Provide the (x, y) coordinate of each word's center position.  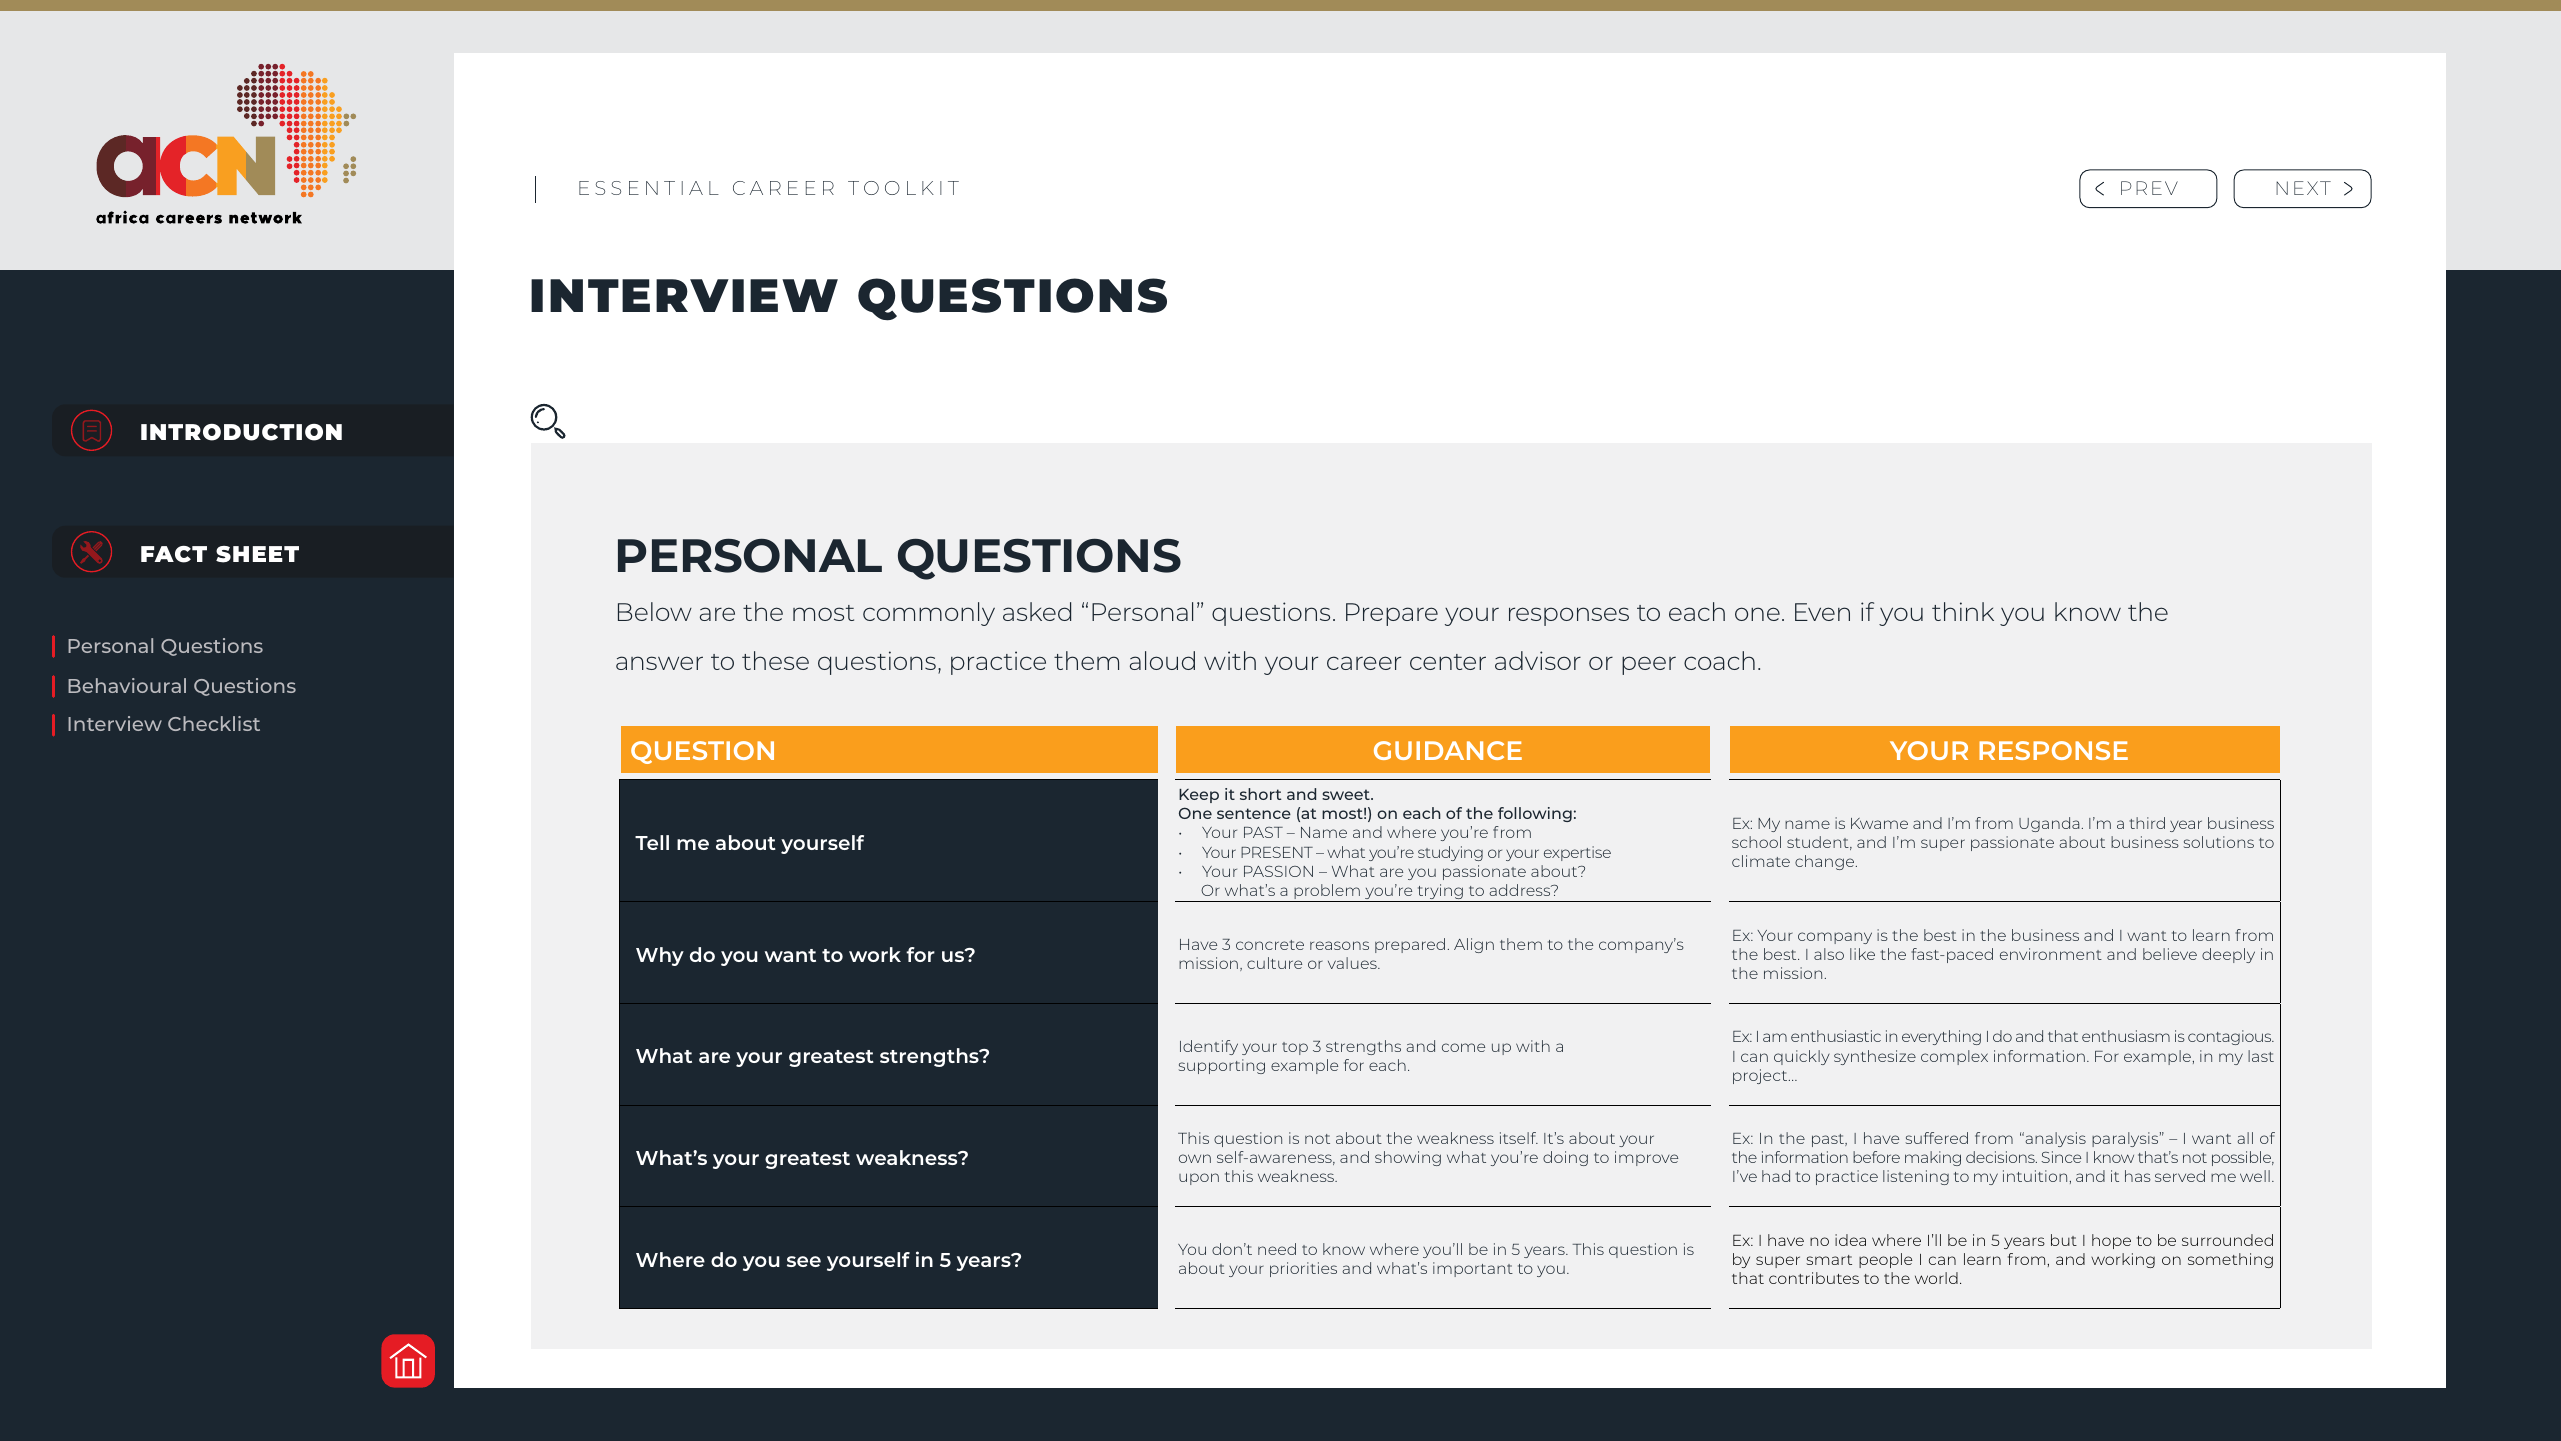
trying (1440, 893)
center (1448, 662)
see (804, 1261)
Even (1822, 612)
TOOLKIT (903, 188)
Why (660, 956)
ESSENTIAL (649, 188)
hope (2111, 1241)
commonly (929, 614)
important (1473, 1269)
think (1963, 611)
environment (2051, 954)
